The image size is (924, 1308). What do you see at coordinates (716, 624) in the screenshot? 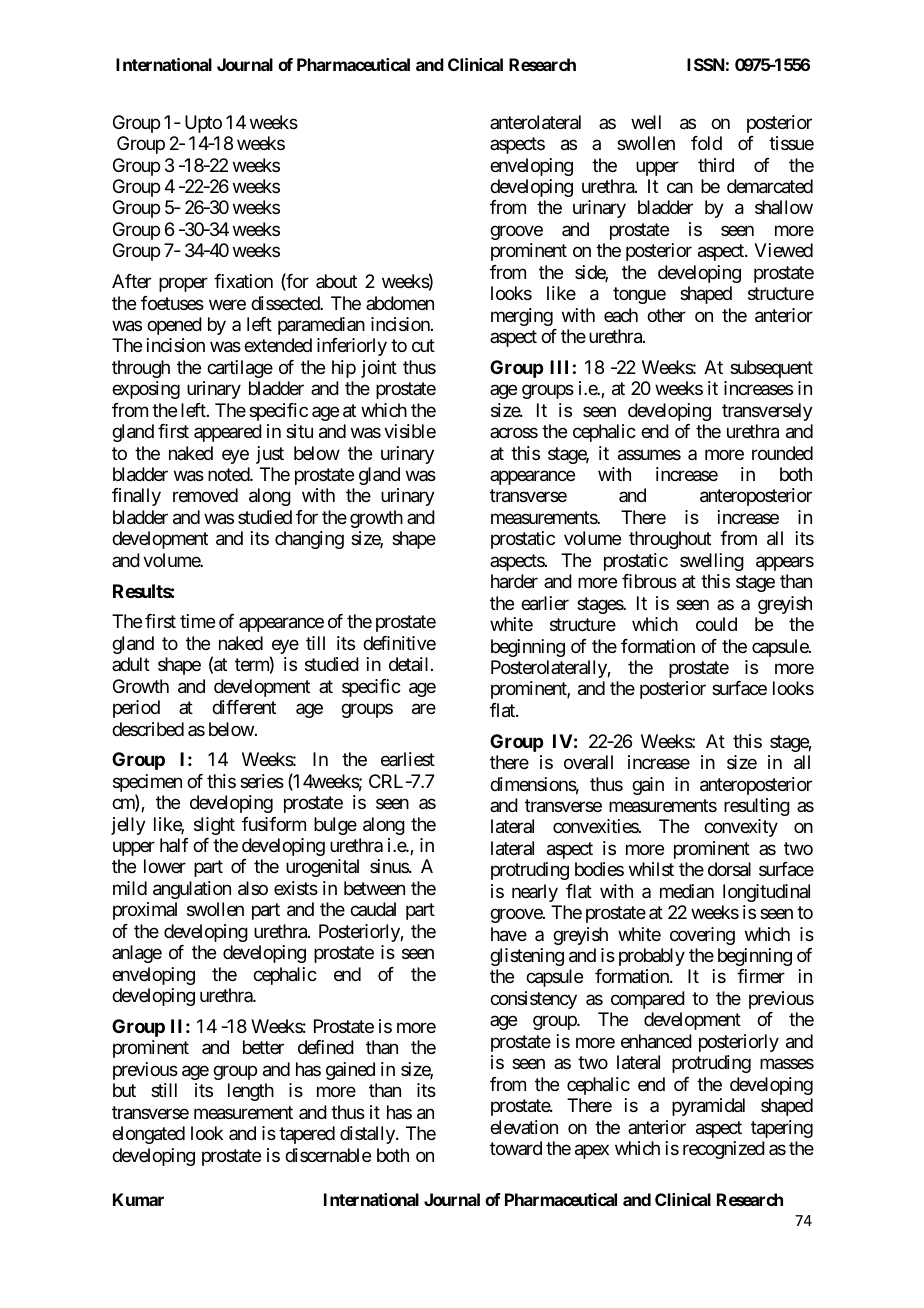
I see `could` at bounding box center [716, 624].
